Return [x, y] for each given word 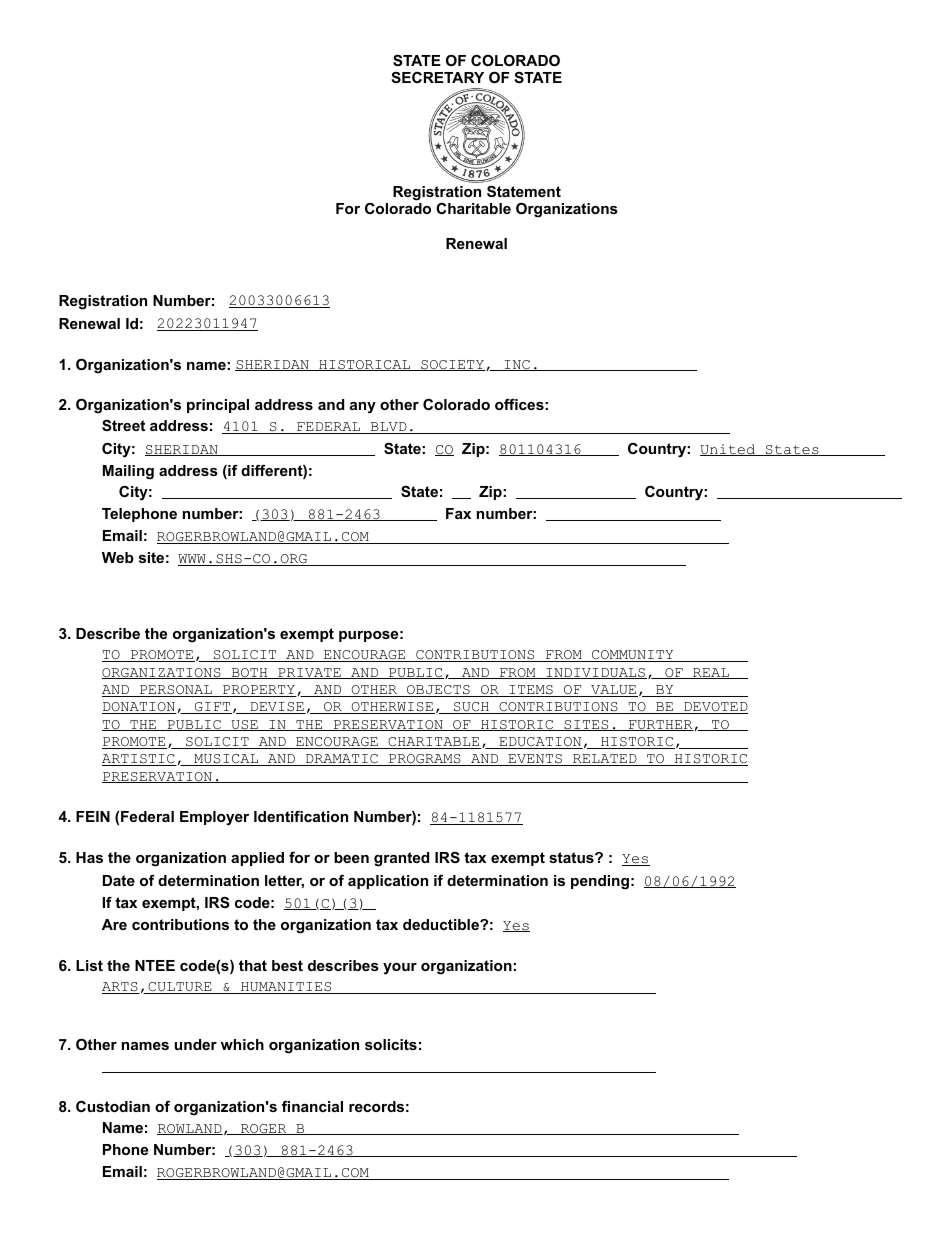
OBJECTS [438, 691]
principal [218, 406]
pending [600, 882]
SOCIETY [452, 365]
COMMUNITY [632, 656]
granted [401, 859]
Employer [214, 818]
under [196, 1044]
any [363, 408]
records [376, 1106]
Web [118, 557]
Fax [458, 513]
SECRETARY [437, 77]
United [729, 450]
